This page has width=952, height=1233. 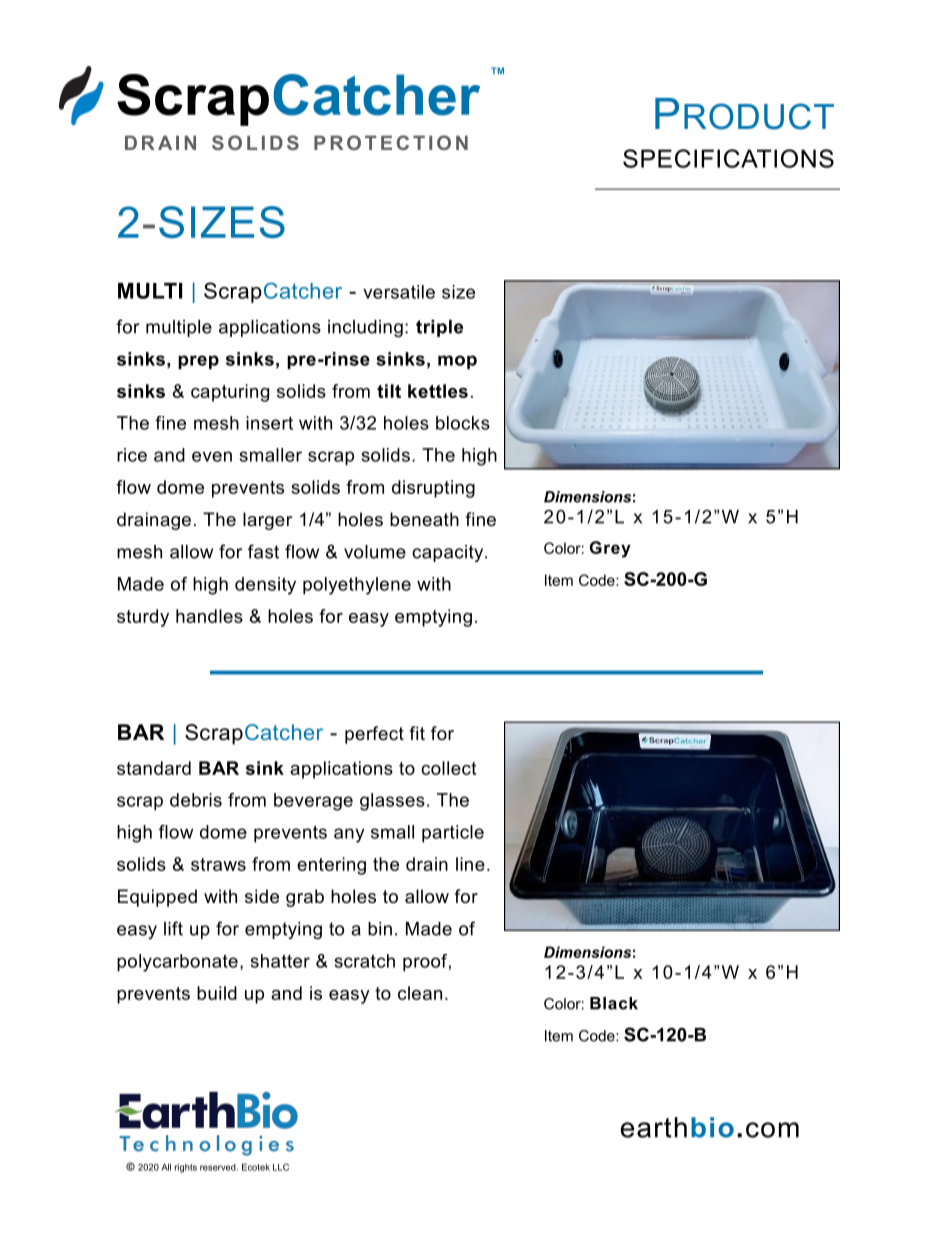 I want to click on PROT, so click(x=345, y=142).
